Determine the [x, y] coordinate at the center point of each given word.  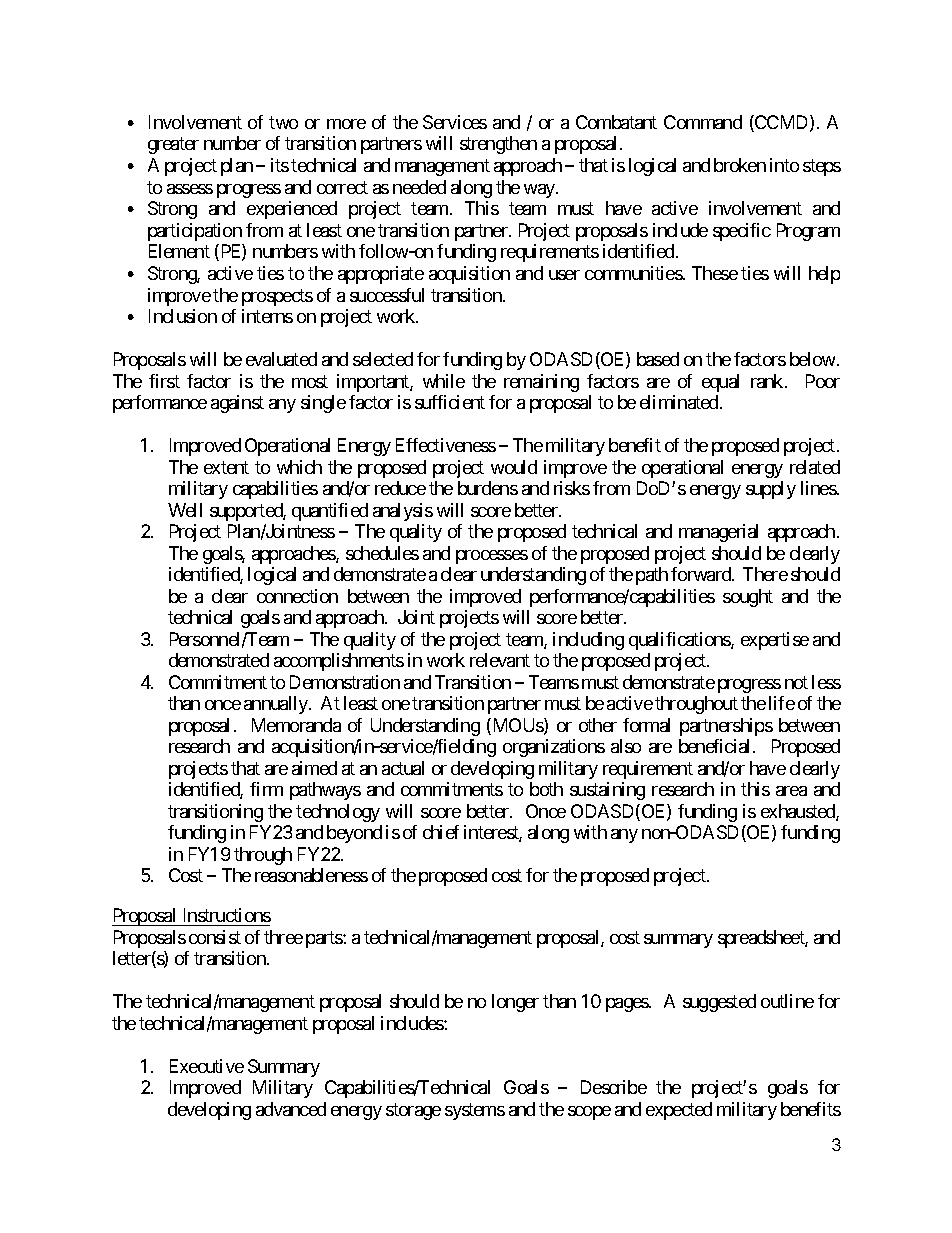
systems [475, 1111]
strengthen [498, 145]
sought [748, 598]
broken [740, 165]
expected [679, 1111]
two [283, 122]
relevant [500, 660]
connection [297, 596]
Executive [207, 1066]
